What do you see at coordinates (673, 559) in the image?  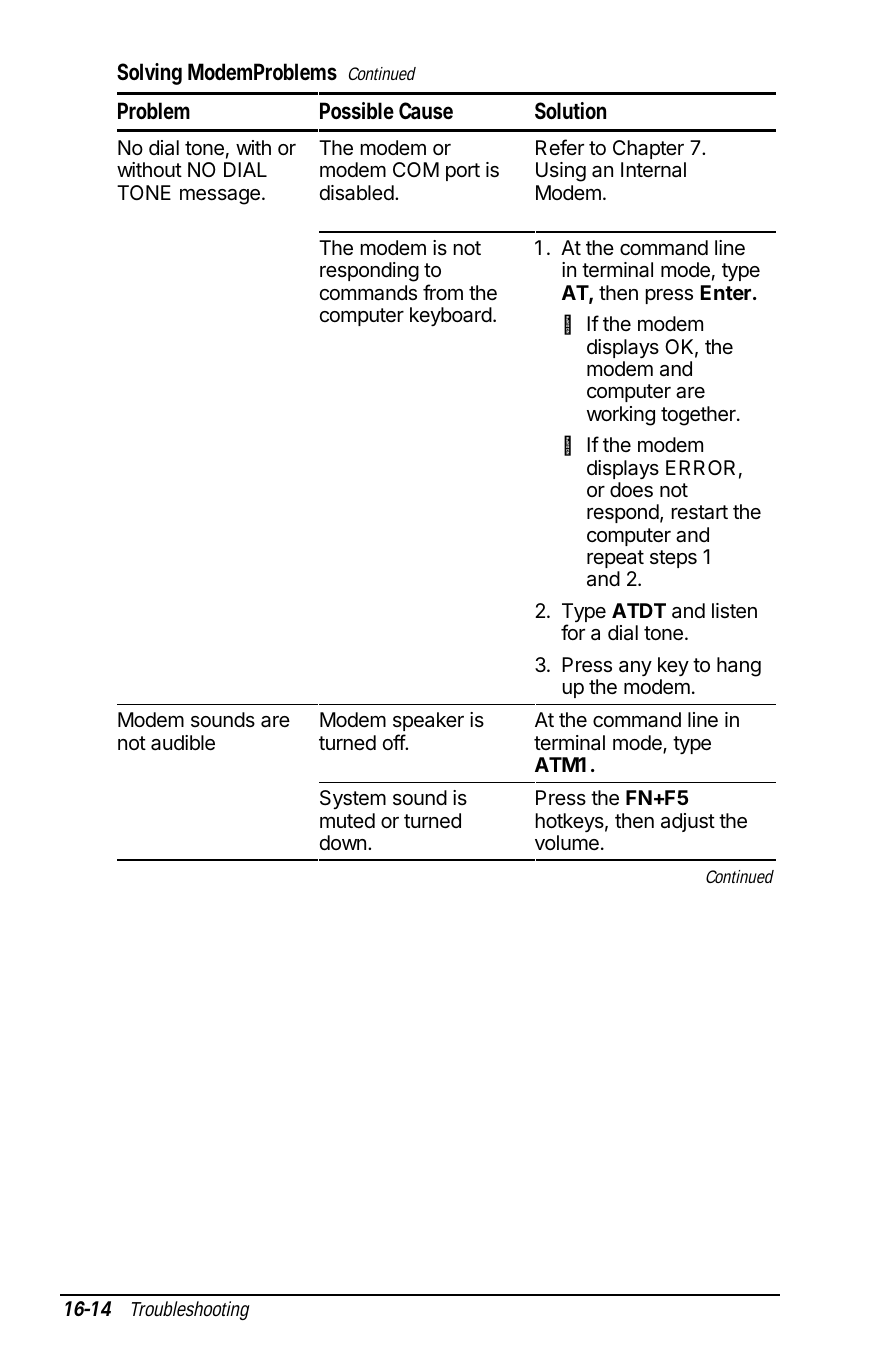 I see `steps` at bounding box center [673, 559].
